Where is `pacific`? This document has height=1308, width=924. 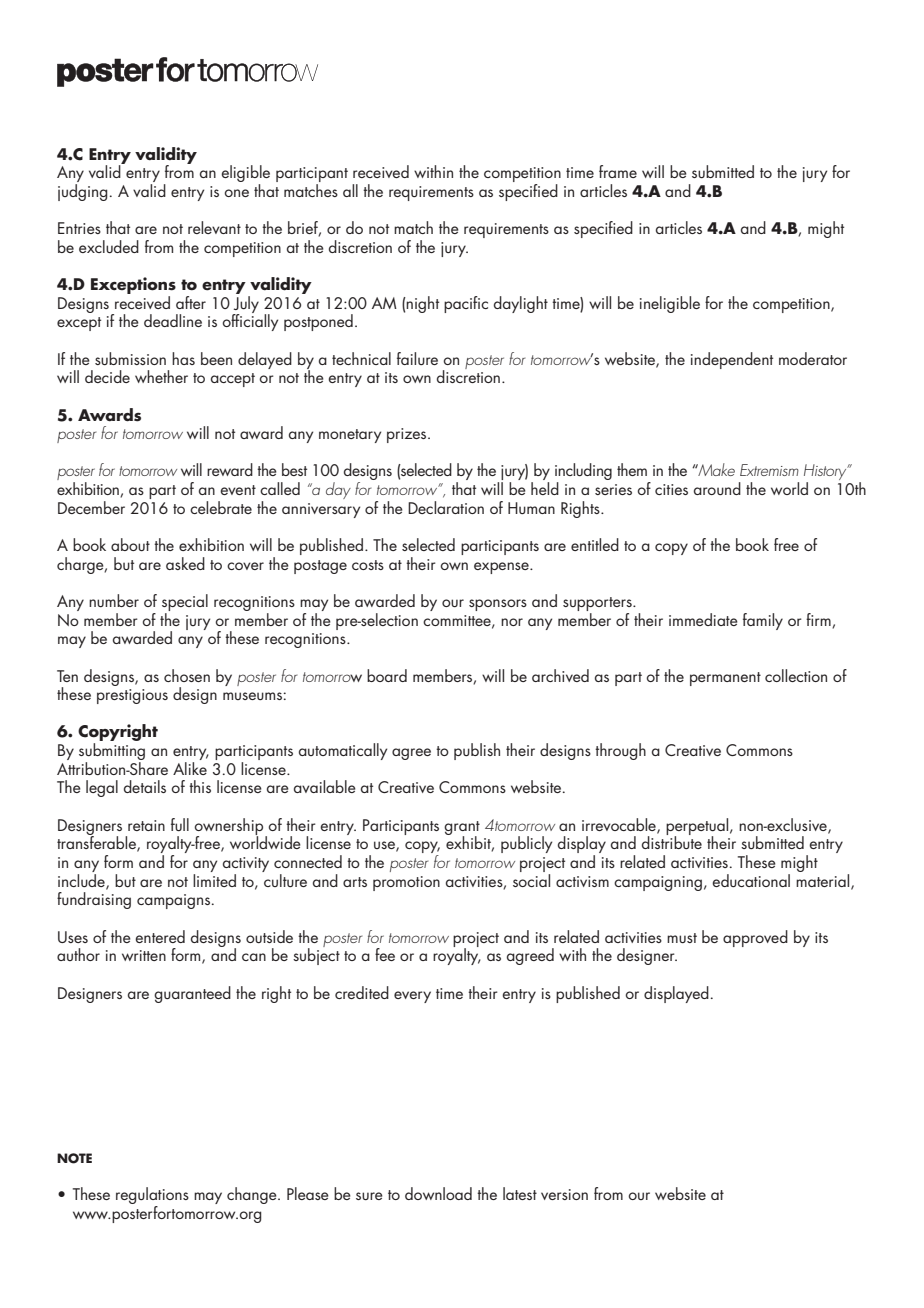 pacific is located at coordinates (466, 304).
